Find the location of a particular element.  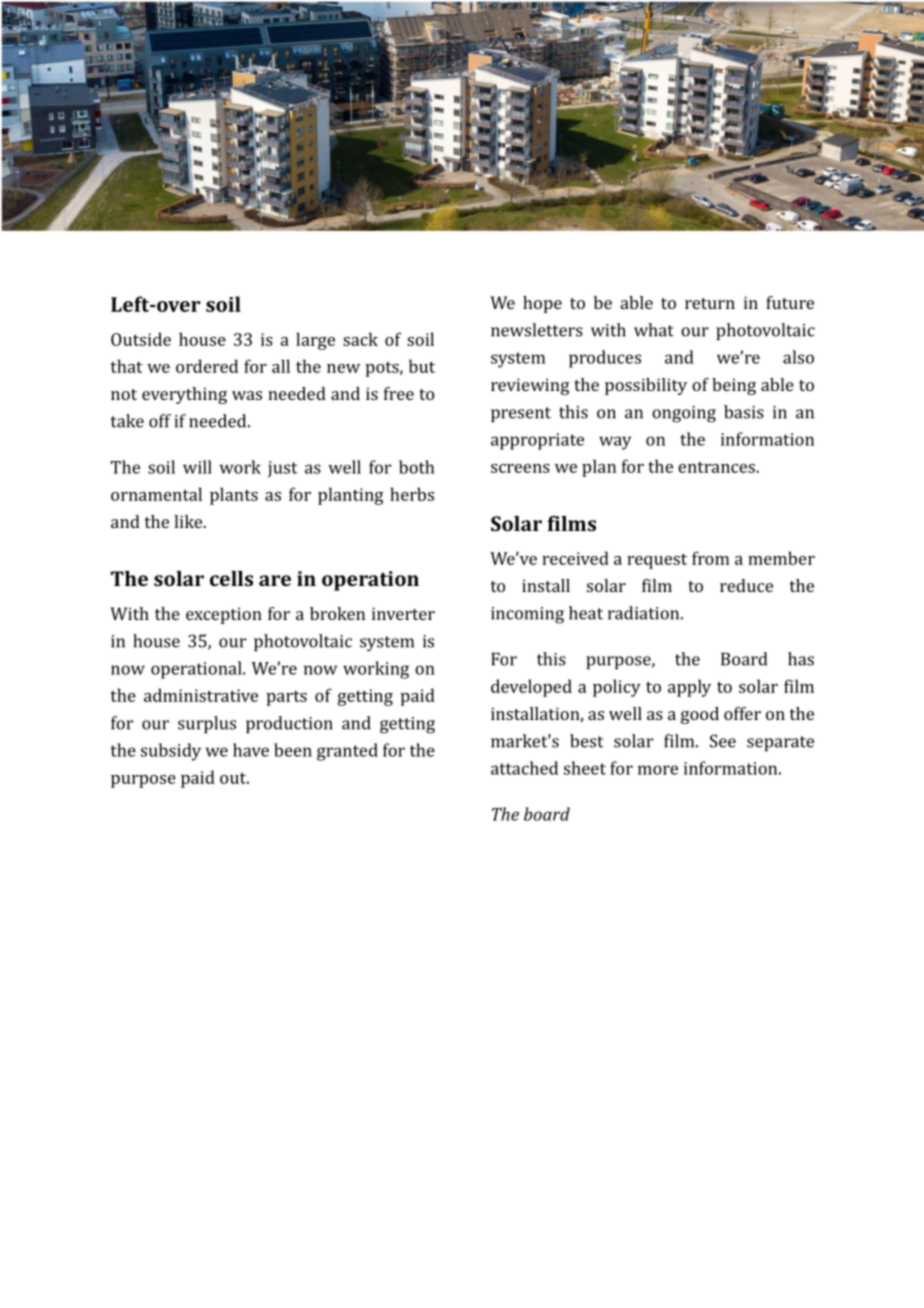

return is located at coordinates (710, 303).
